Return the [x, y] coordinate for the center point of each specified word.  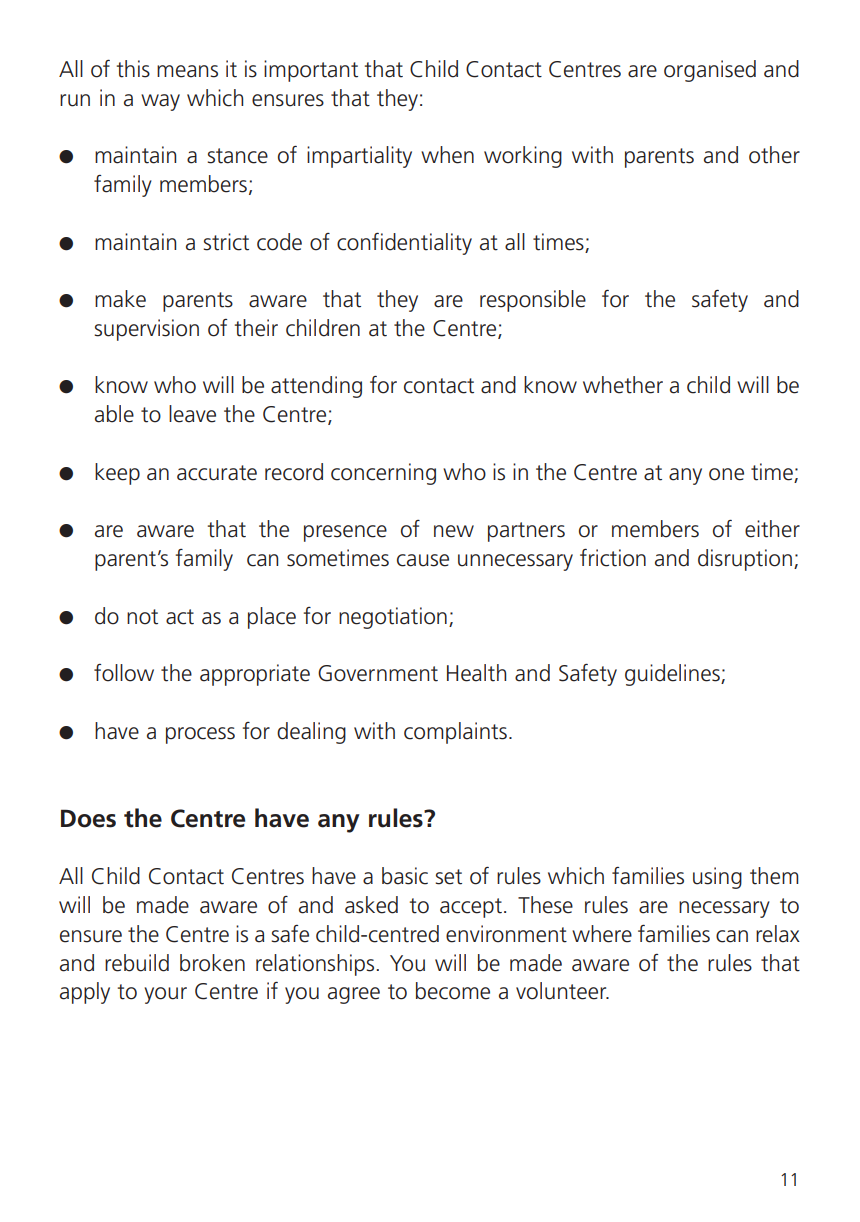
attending [316, 387]
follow [124, 673]
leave [192, 414]
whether [623, 385]
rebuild [137, 963]
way [160, 102]
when [447, 155]
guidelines [673, 675]
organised [710, 71]
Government [378, 673]
